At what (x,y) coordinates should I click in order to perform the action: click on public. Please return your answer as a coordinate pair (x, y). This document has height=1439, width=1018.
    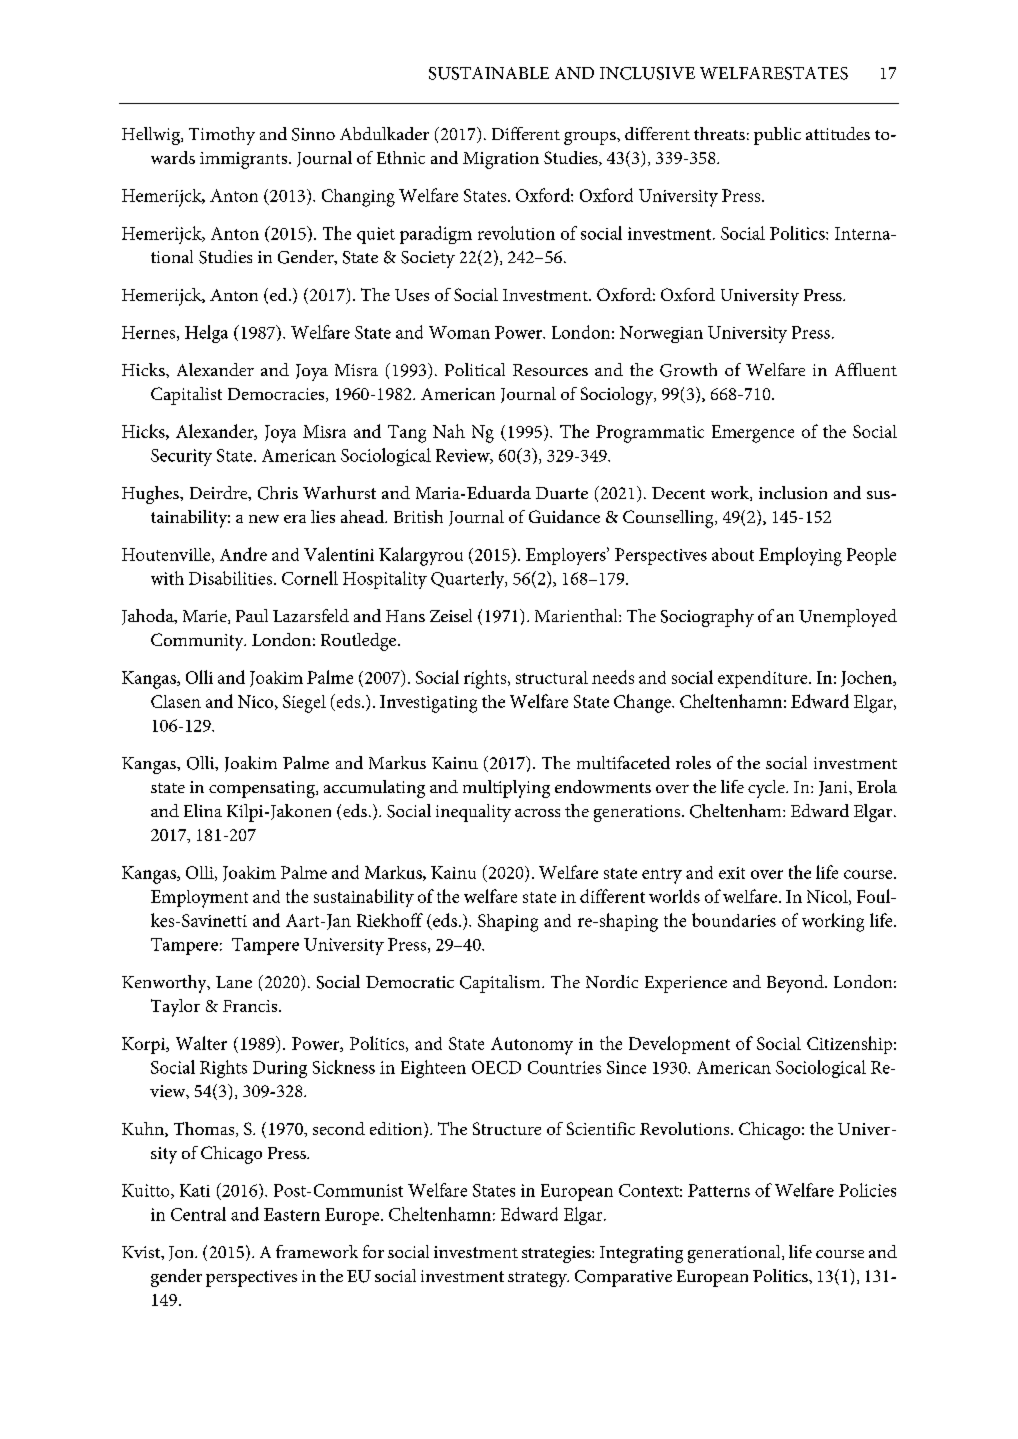
    Looking at the image, I should click on (777, 136).
